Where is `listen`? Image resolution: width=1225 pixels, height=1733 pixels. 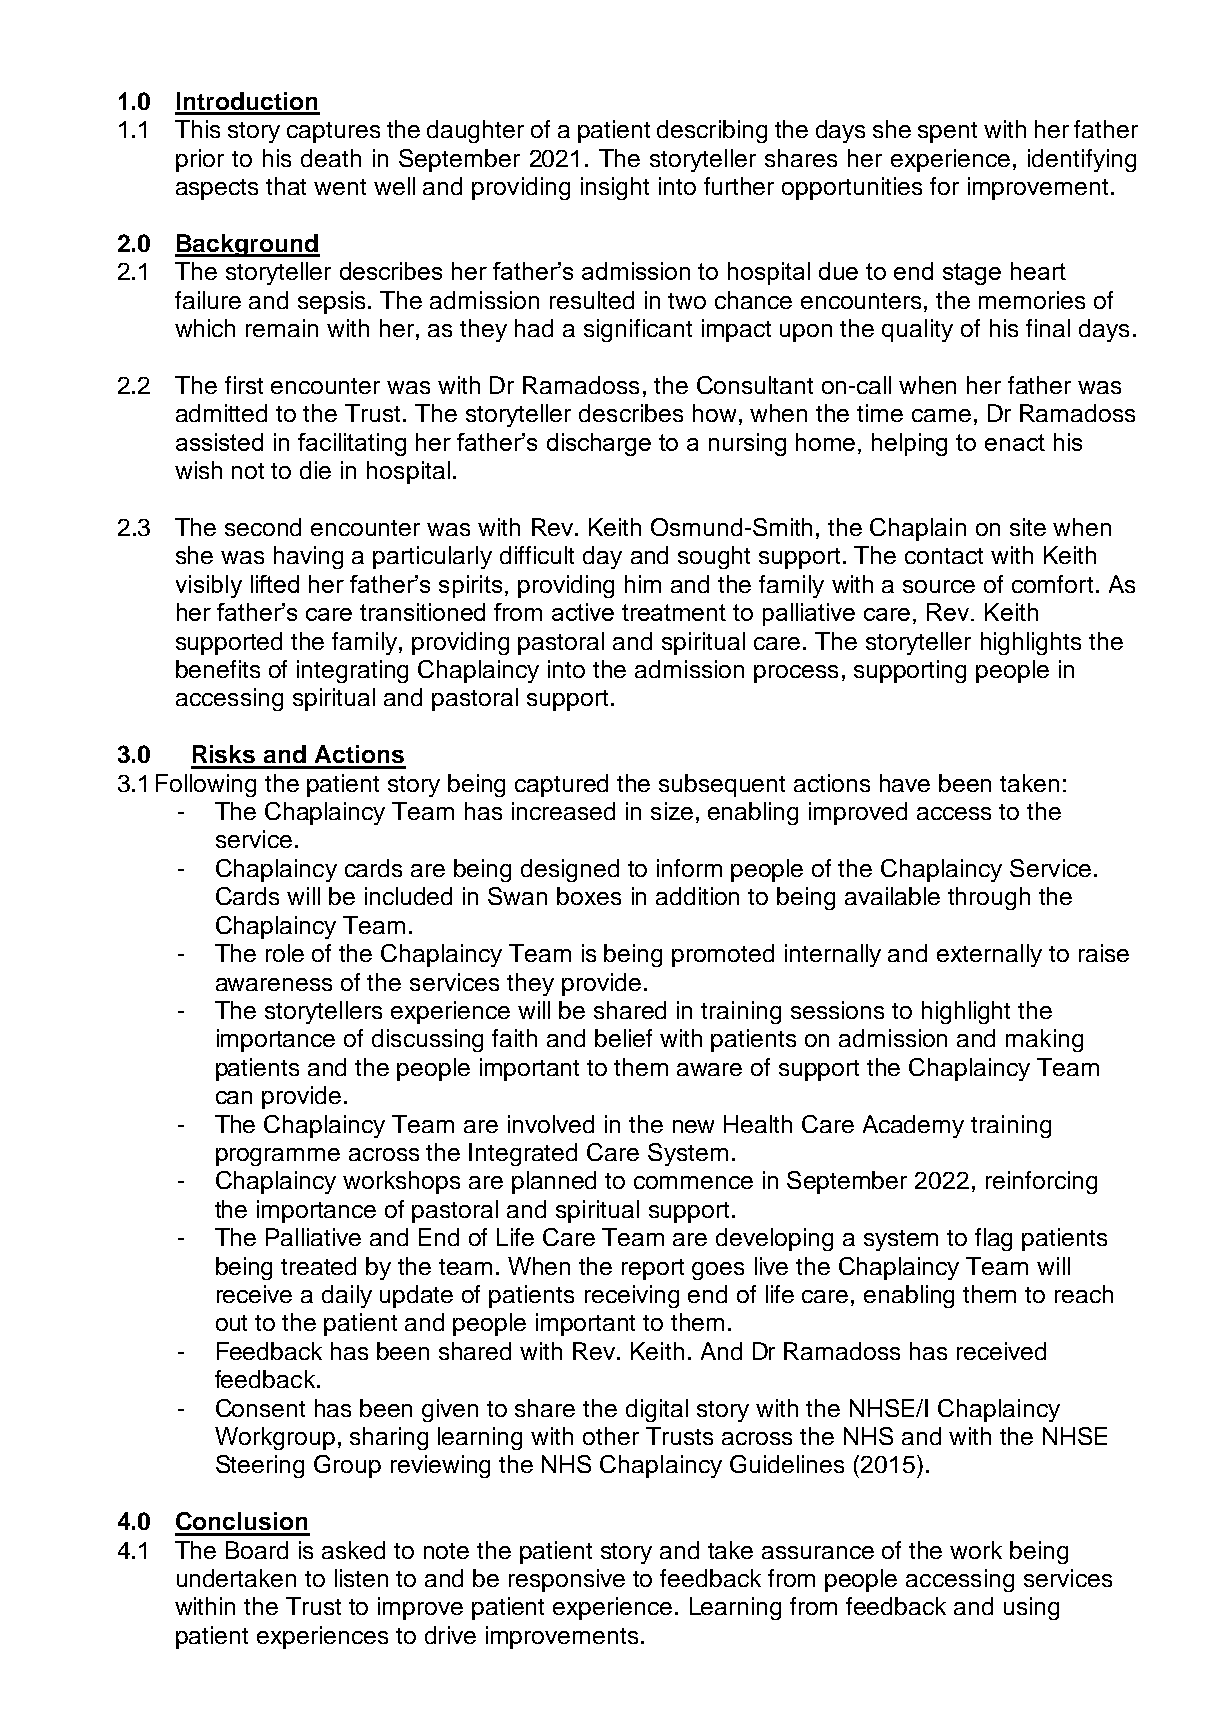 listen is located at coordinates (361, 1578).
